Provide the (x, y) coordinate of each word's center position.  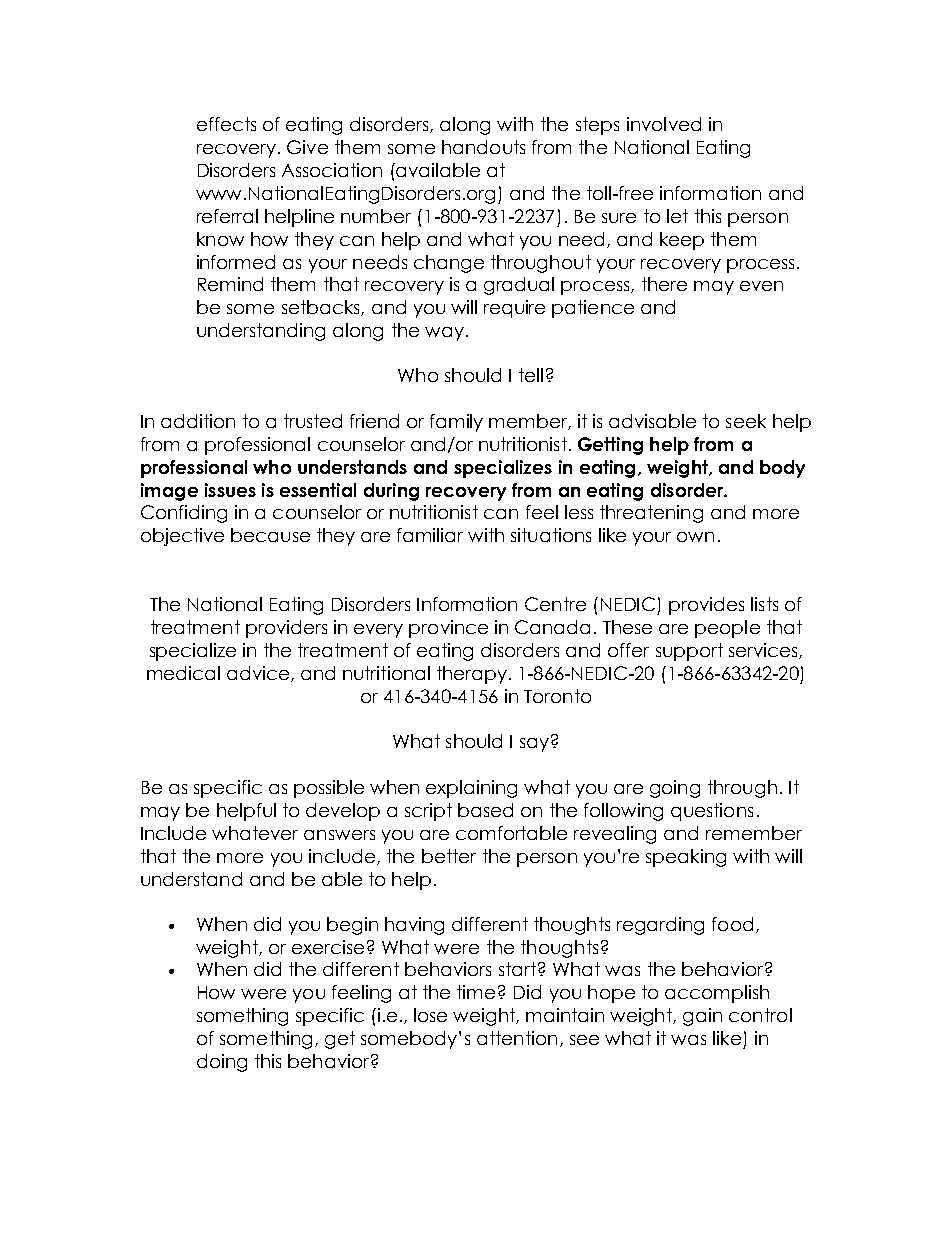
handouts (483, 147)
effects (226, 124)
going (675, 789)
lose (430, 1015)
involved (664, 124)
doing (222, 1063)
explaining (471, 789)
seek (746, 421)
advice (258, 673)
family (456, 423)
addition (198, 421)
